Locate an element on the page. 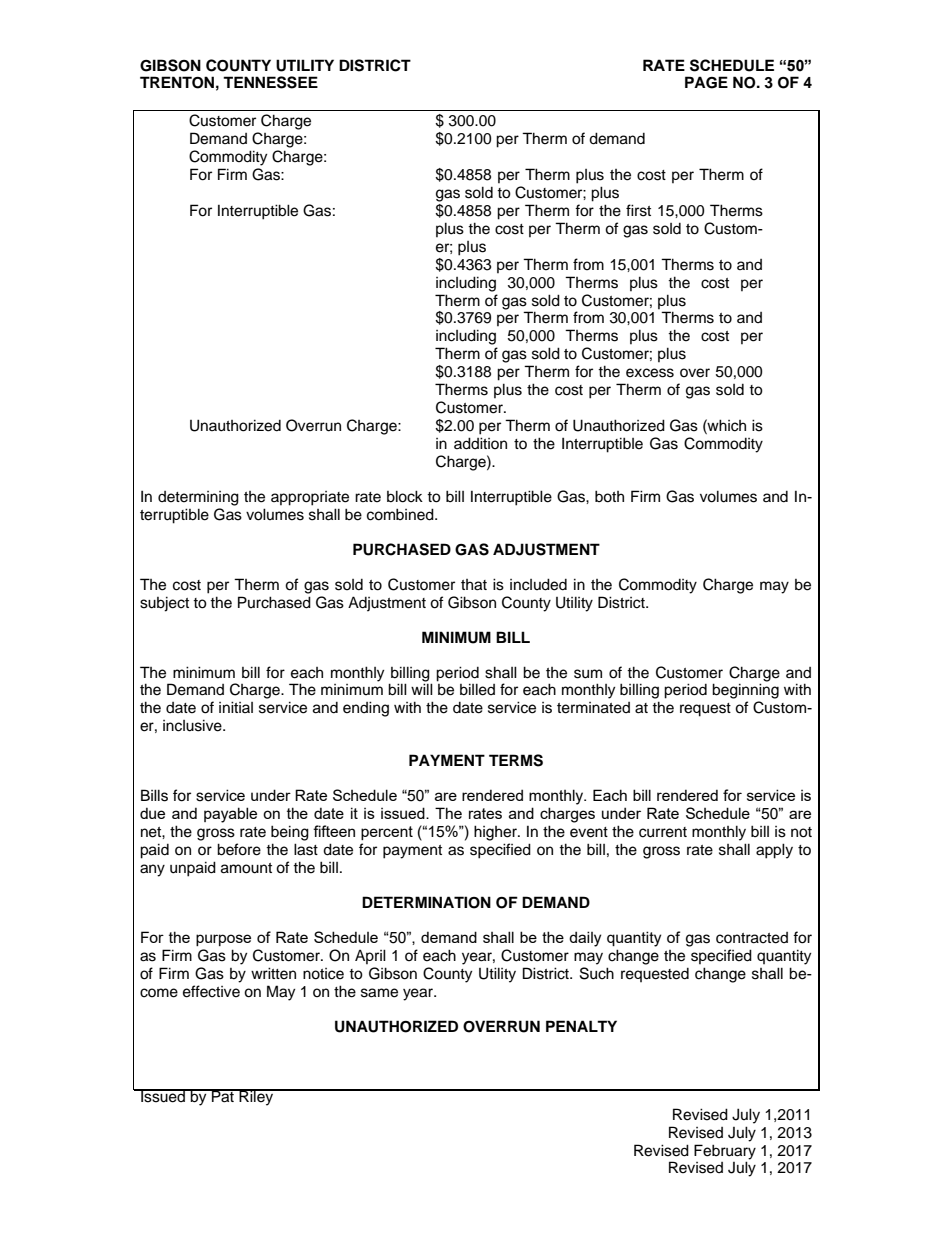 The height and width of the document is (1233, 952). PENALTY is located at coordinates (581, 1026).
